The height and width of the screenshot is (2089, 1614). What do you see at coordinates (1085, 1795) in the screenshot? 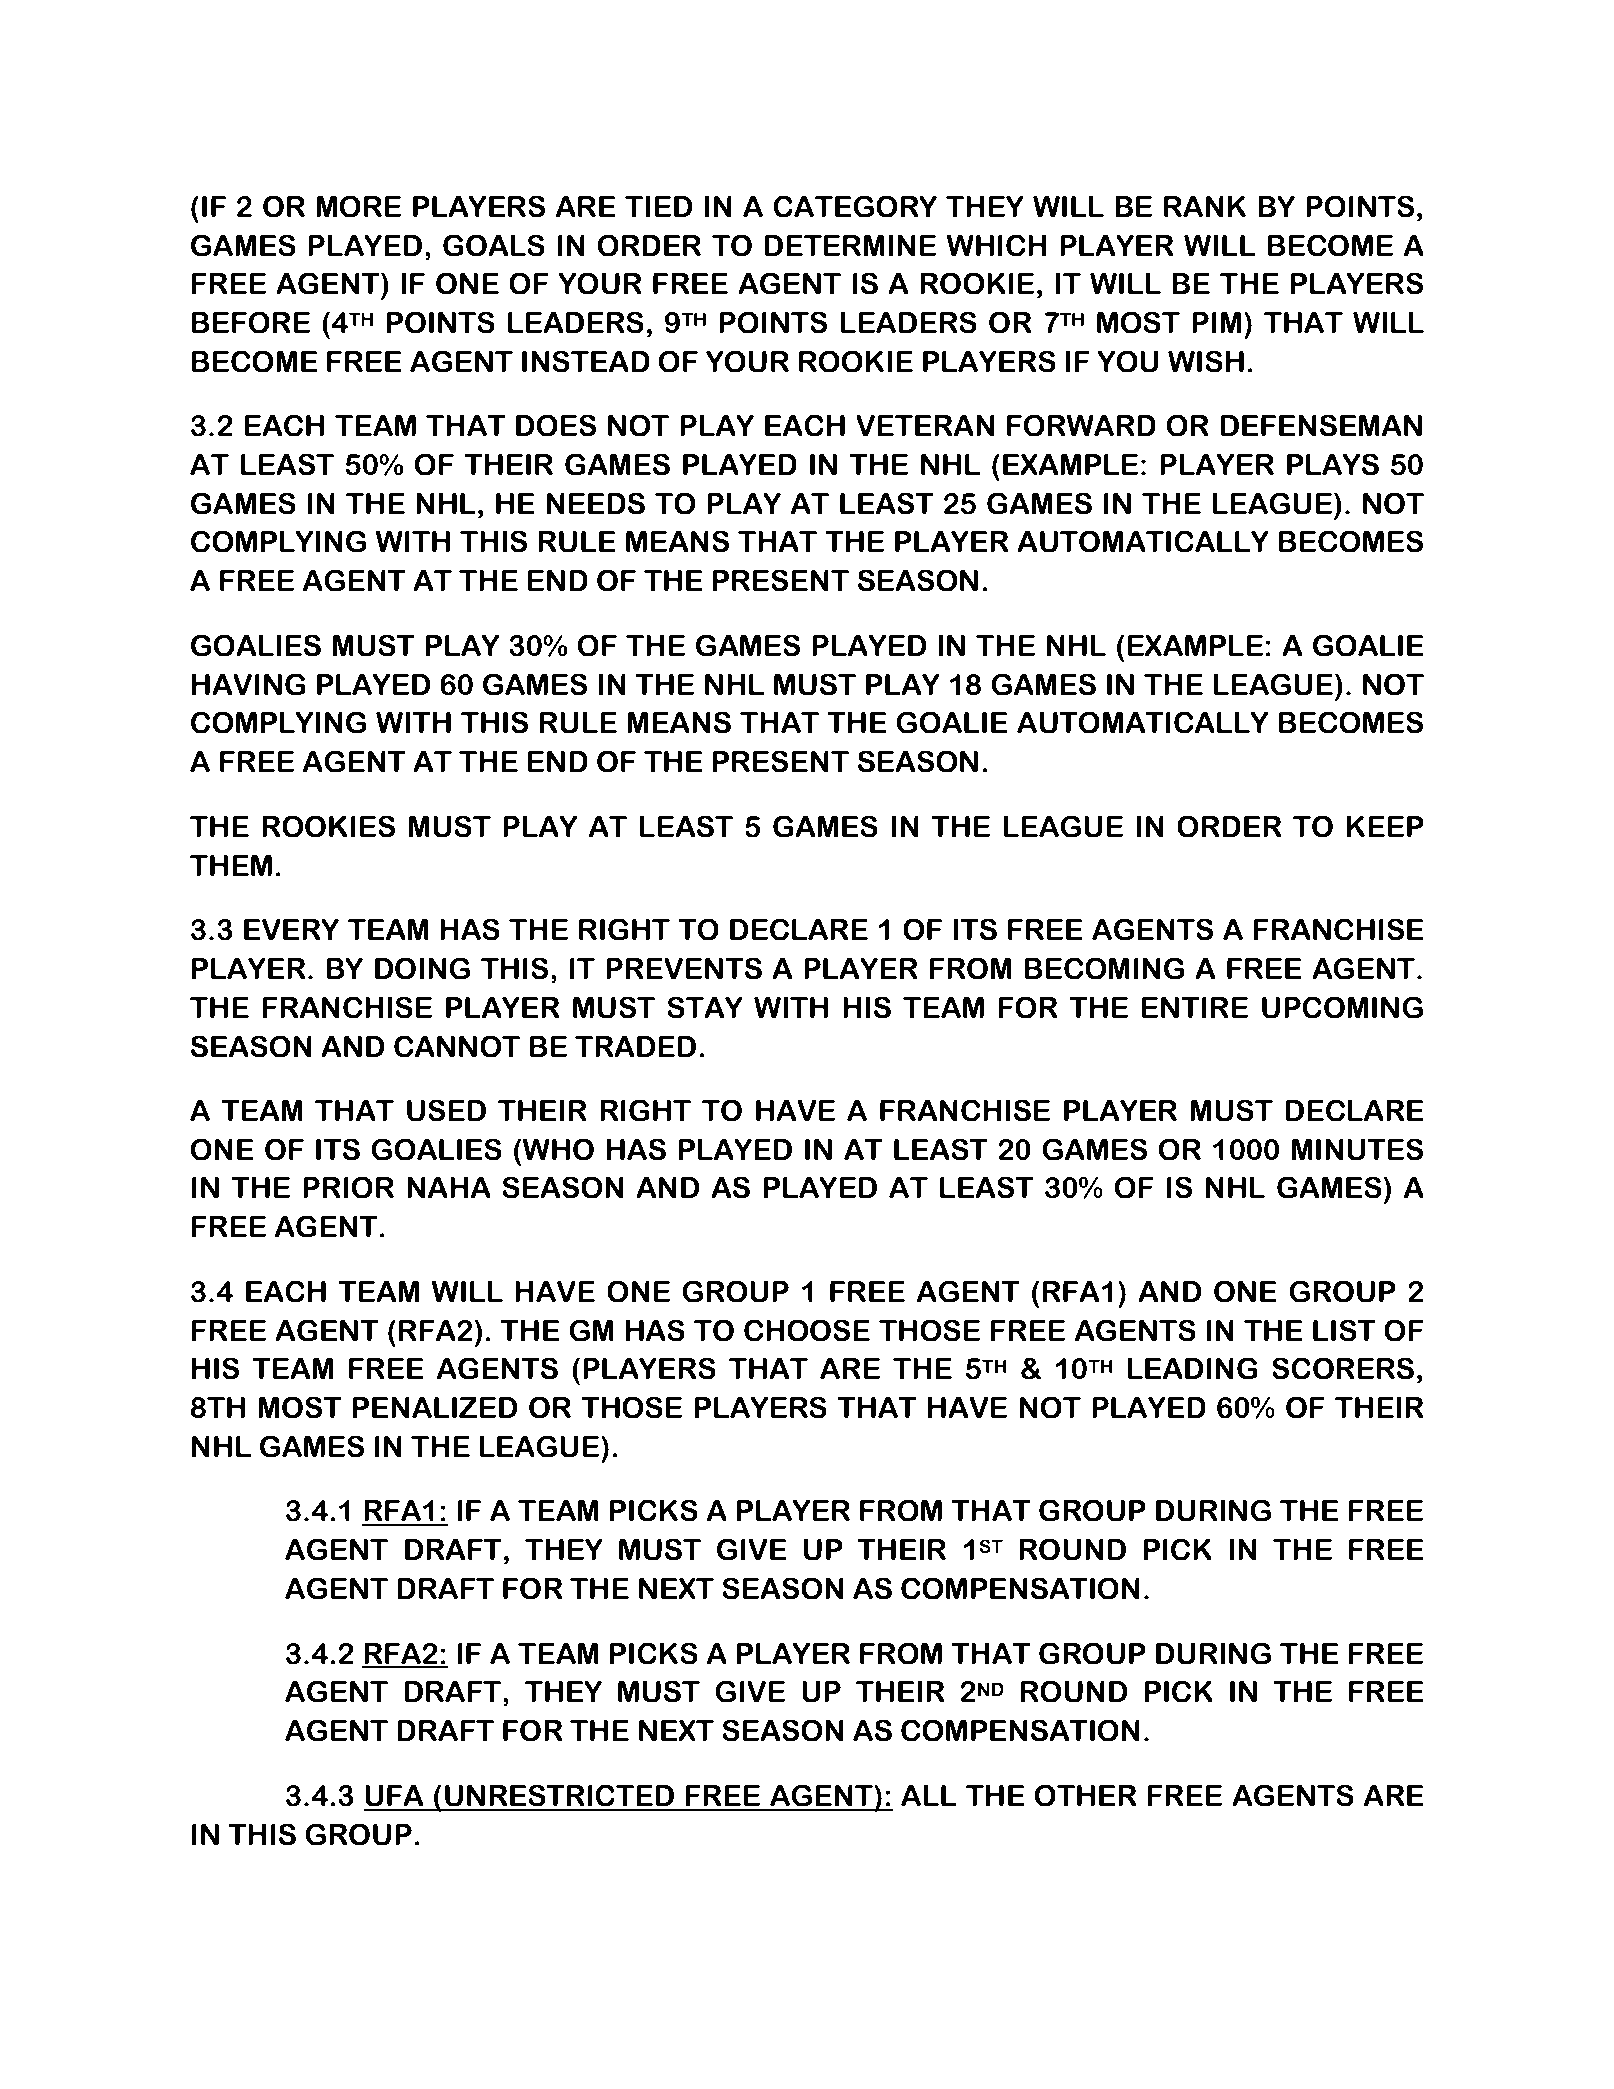
I see `OTHER` at bounding box center [1085, 1795].
